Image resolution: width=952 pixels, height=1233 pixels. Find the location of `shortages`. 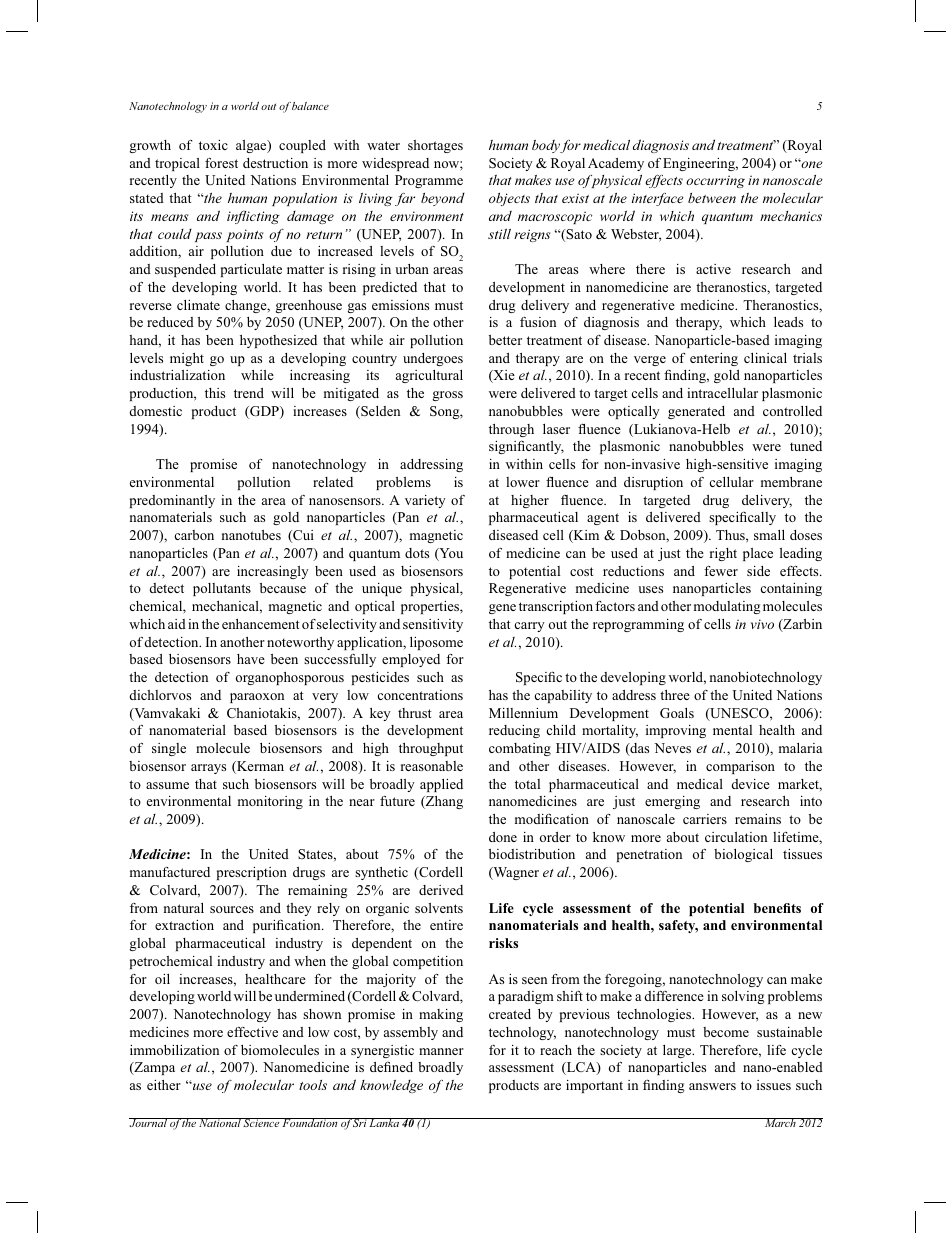

shortages is located at coordinates (435, 146).
